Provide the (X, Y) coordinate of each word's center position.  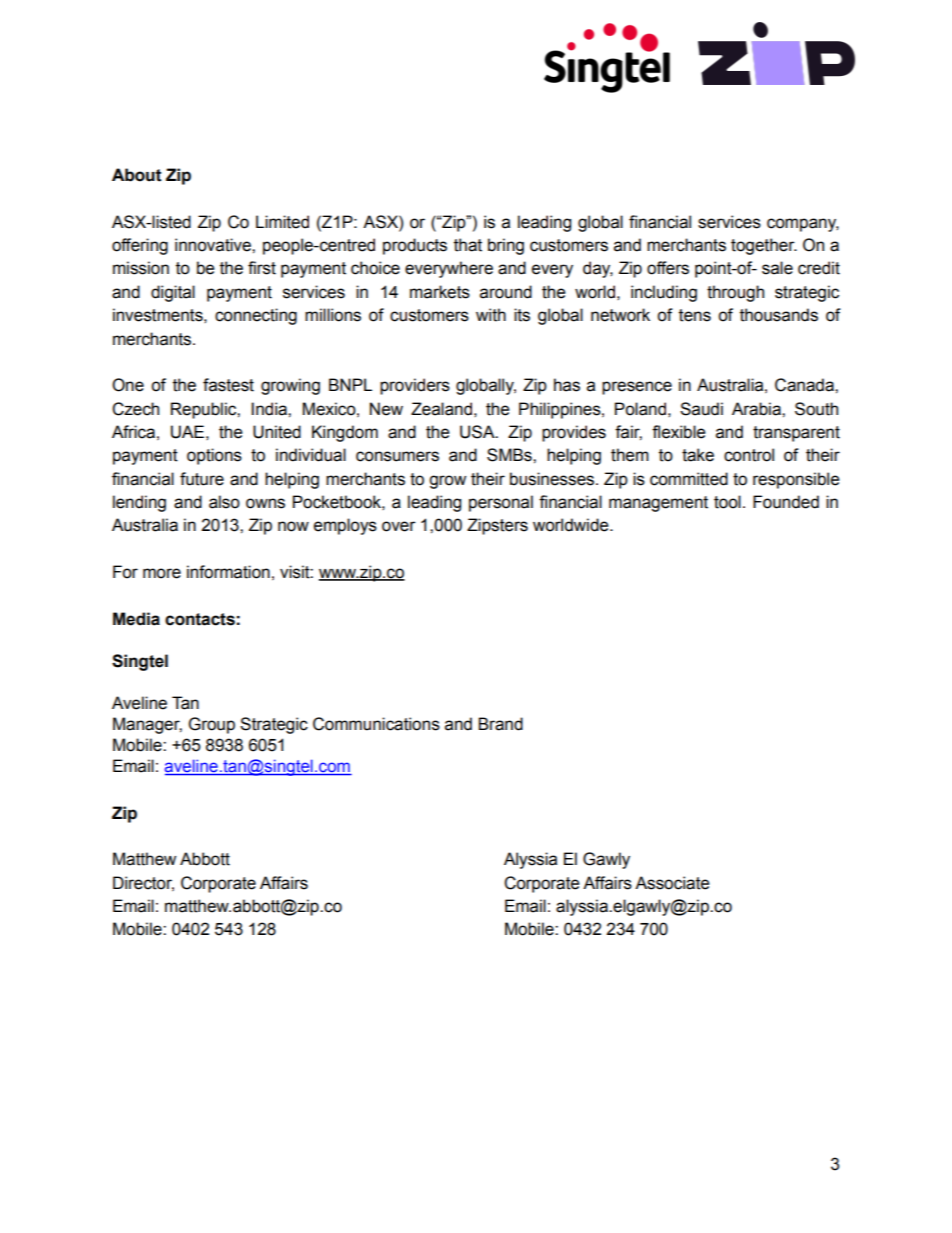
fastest (228, 385)
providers (415, 386)
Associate (672, 883)
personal (501, 503)
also (224, 502)
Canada (805, 385)
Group (212, 725)
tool (727, 502)
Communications (376, 724)
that (468, 245)
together (764, 246)
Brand (500, 724)
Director (143, 883)
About (137, 175)
